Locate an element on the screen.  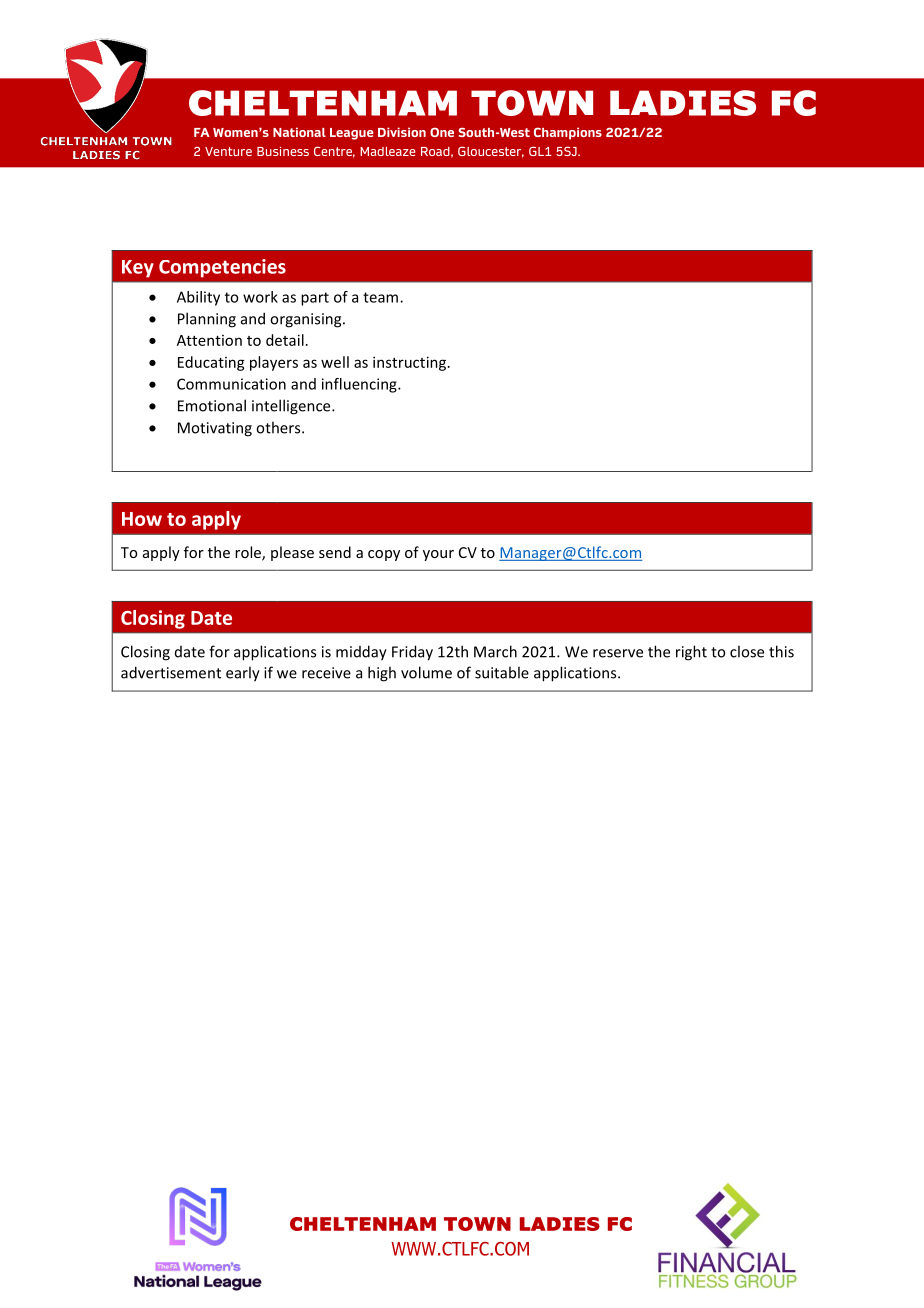
Emotional is located at coordinates (212, 405).
